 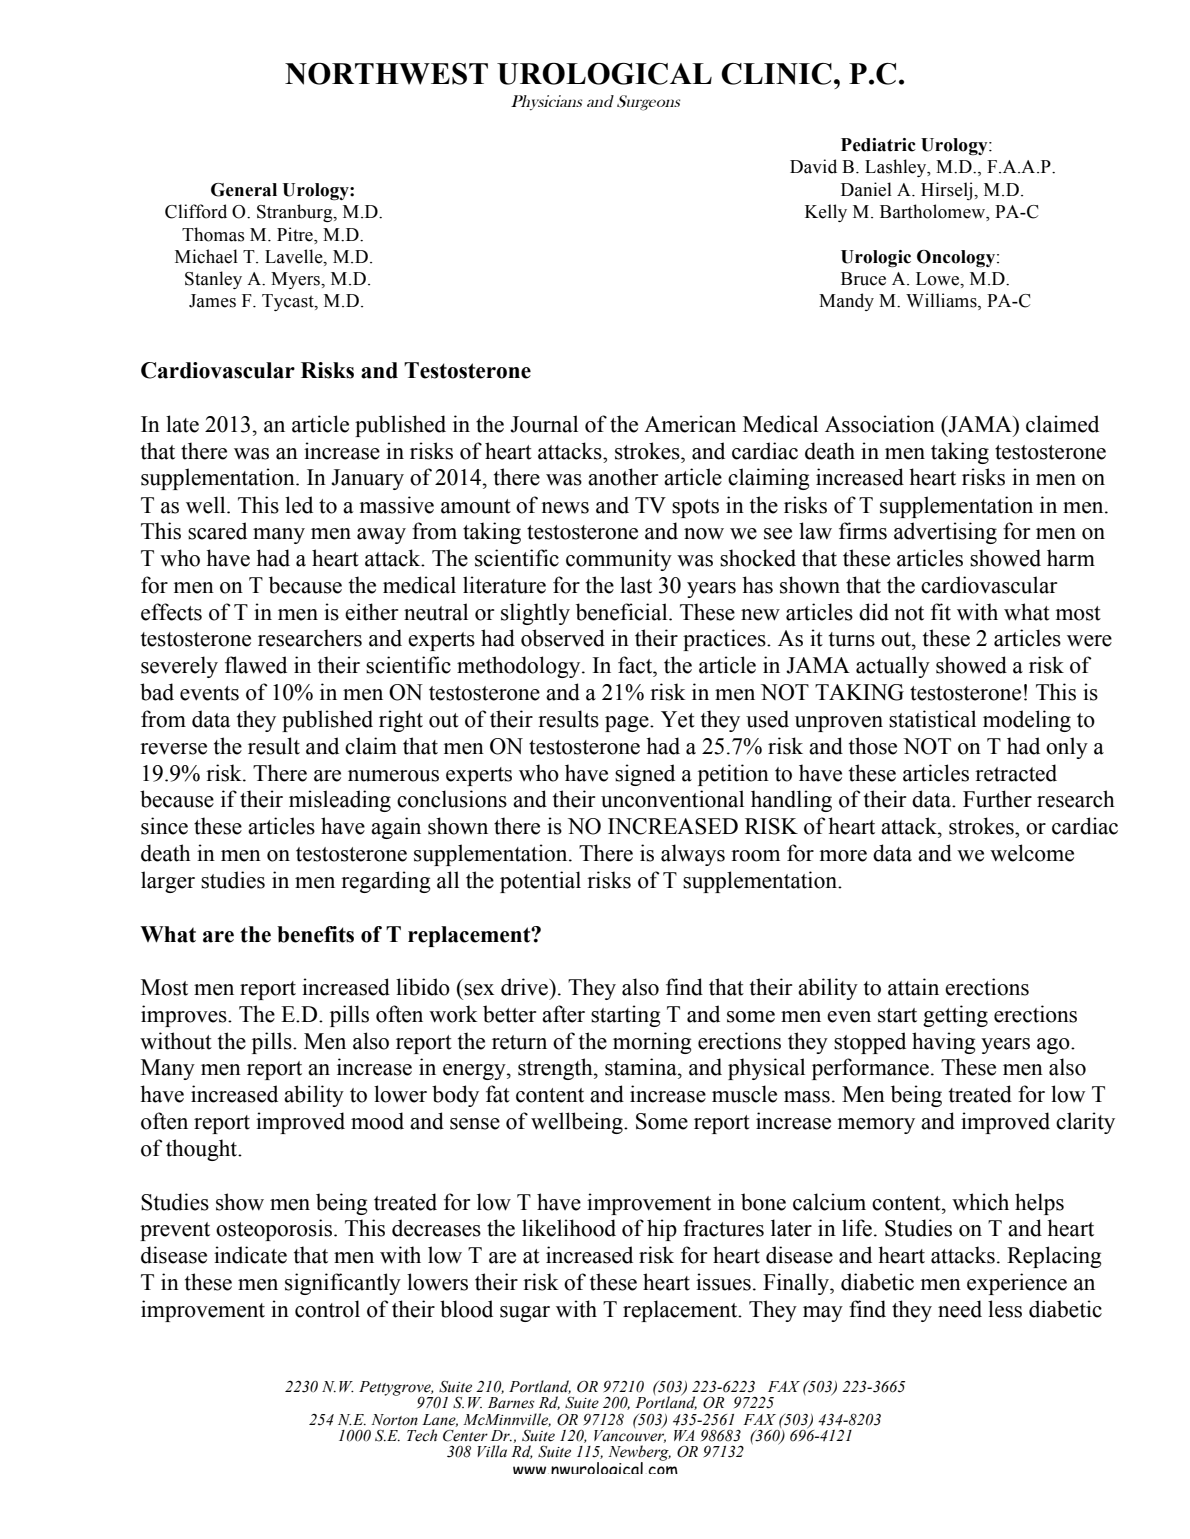 What do you see at coordinates (645, 775) in the page?
I see `signed` at bounding box center [645, 775].
